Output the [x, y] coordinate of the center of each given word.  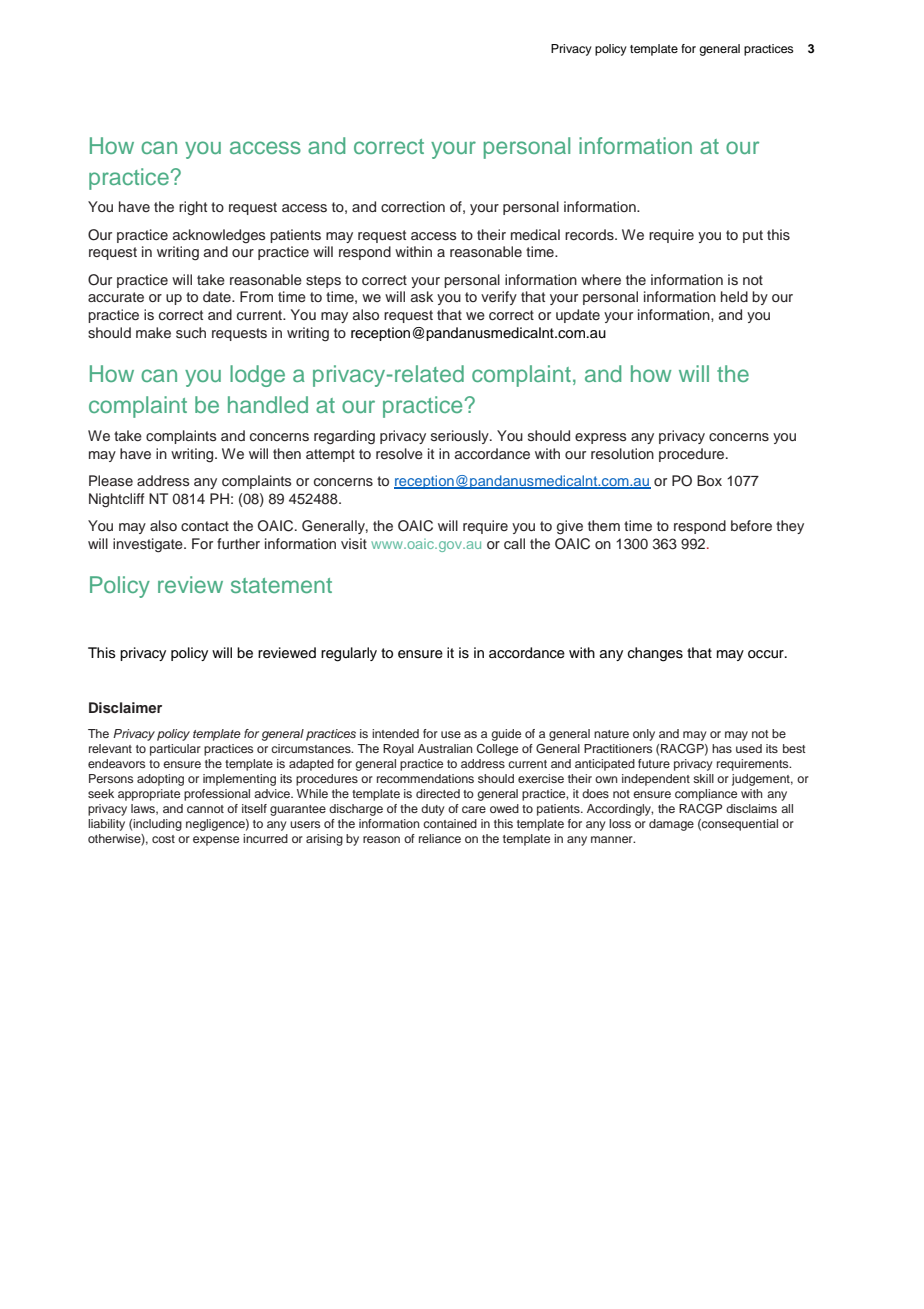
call [514, 543]
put [753, 236]
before [751, 525]
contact [205, 526]
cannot [205, 809]
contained [450, 823]
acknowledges [219, 236]
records [590, 235]
